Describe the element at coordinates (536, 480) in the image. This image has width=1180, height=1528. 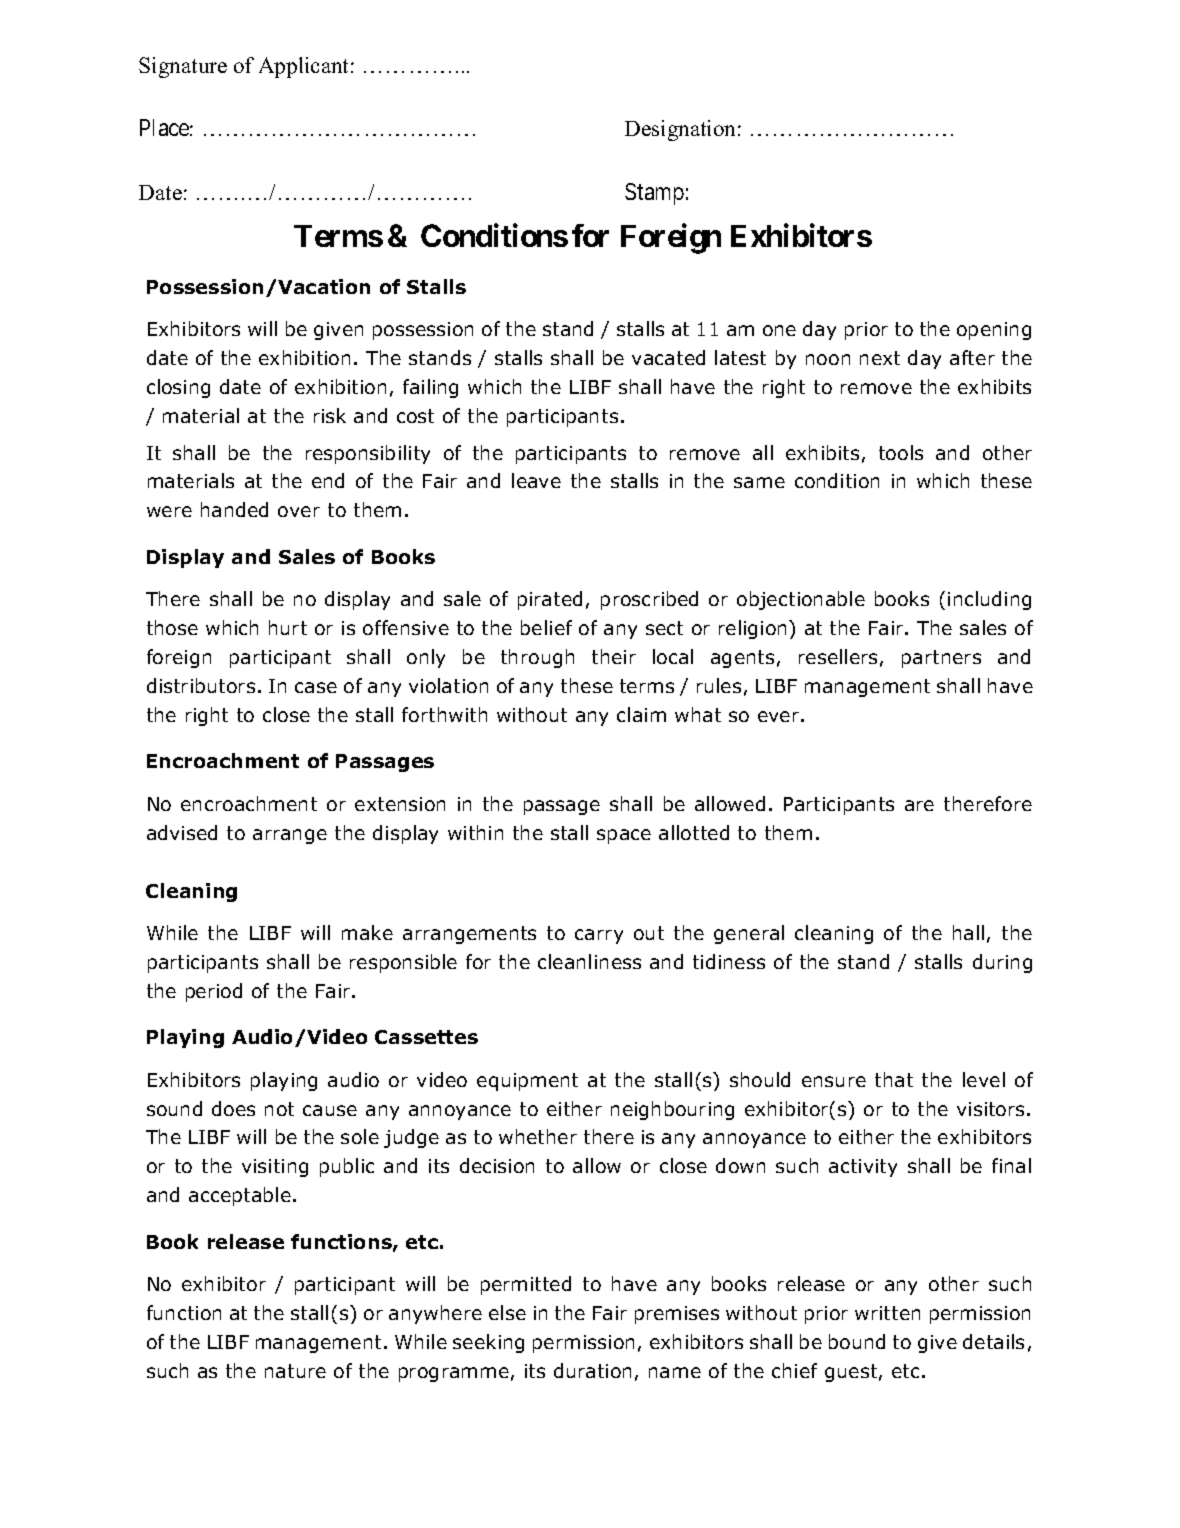
I see `leave` at that location.
